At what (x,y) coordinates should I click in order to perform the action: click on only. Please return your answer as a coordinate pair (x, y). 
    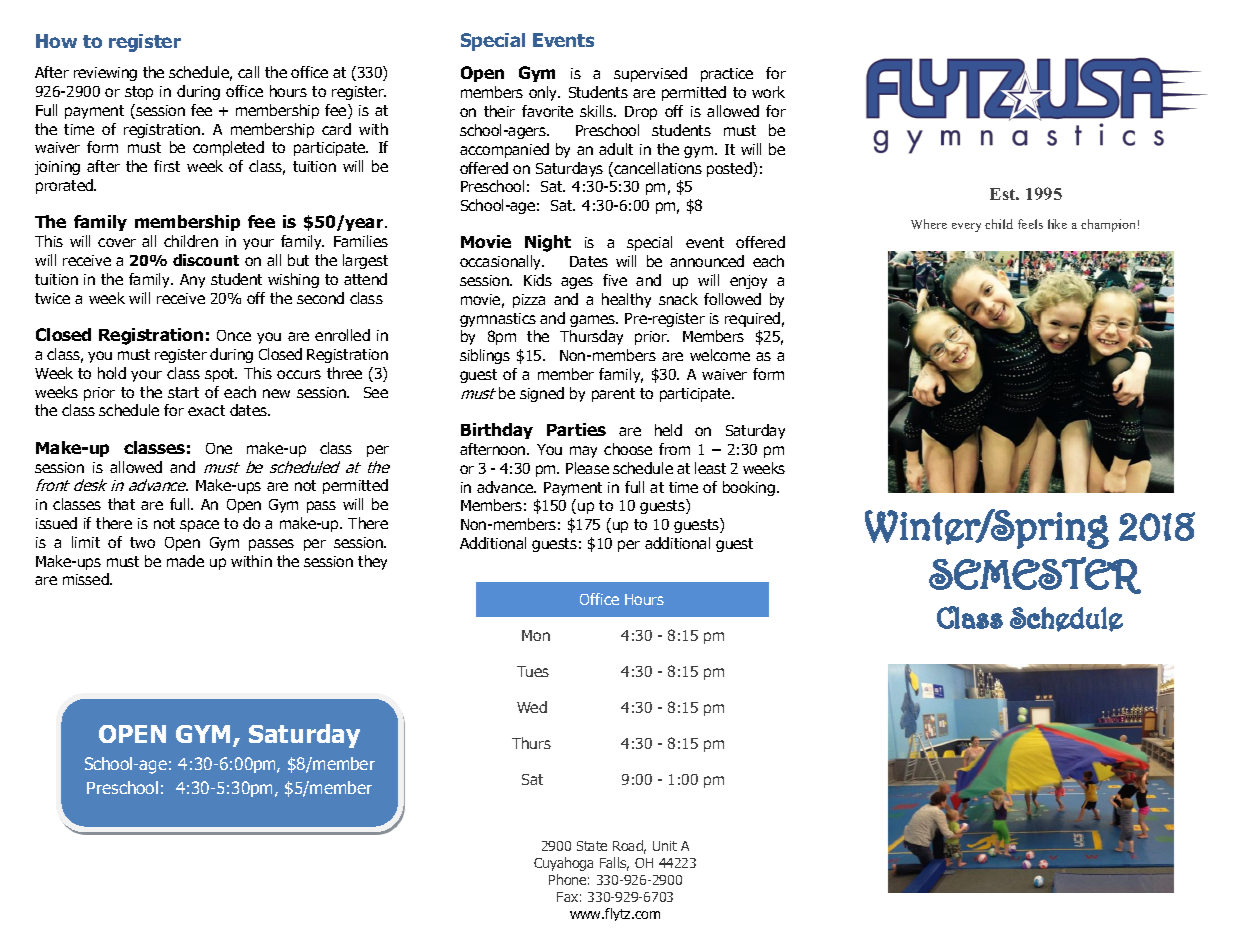
    Looking at the image, I should click on (544, 93).
